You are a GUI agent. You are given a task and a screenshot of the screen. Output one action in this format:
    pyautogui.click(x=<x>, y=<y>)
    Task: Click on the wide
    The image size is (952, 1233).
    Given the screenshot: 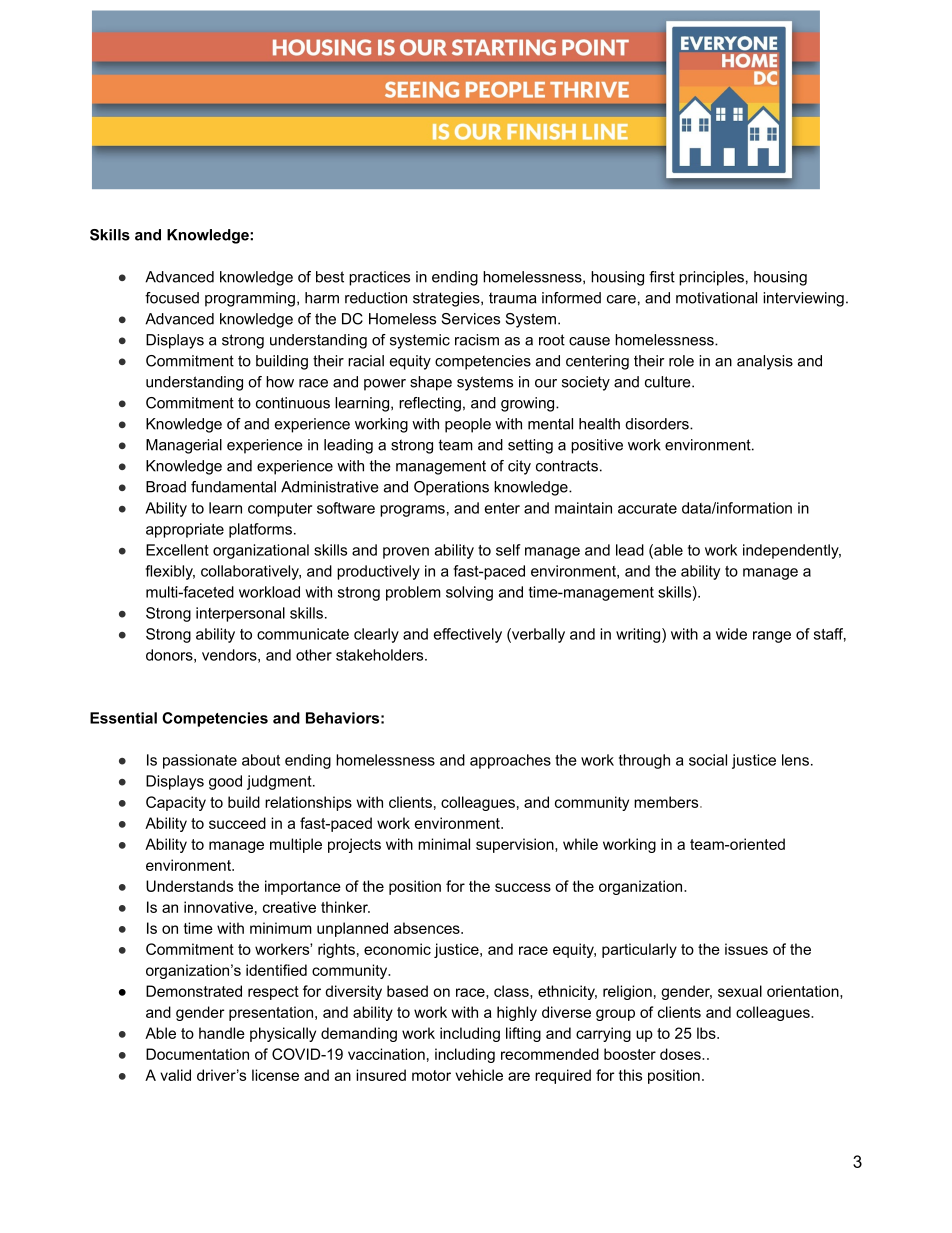 What is the action you would take?
    pyautogui.click(x=731, y=634)
